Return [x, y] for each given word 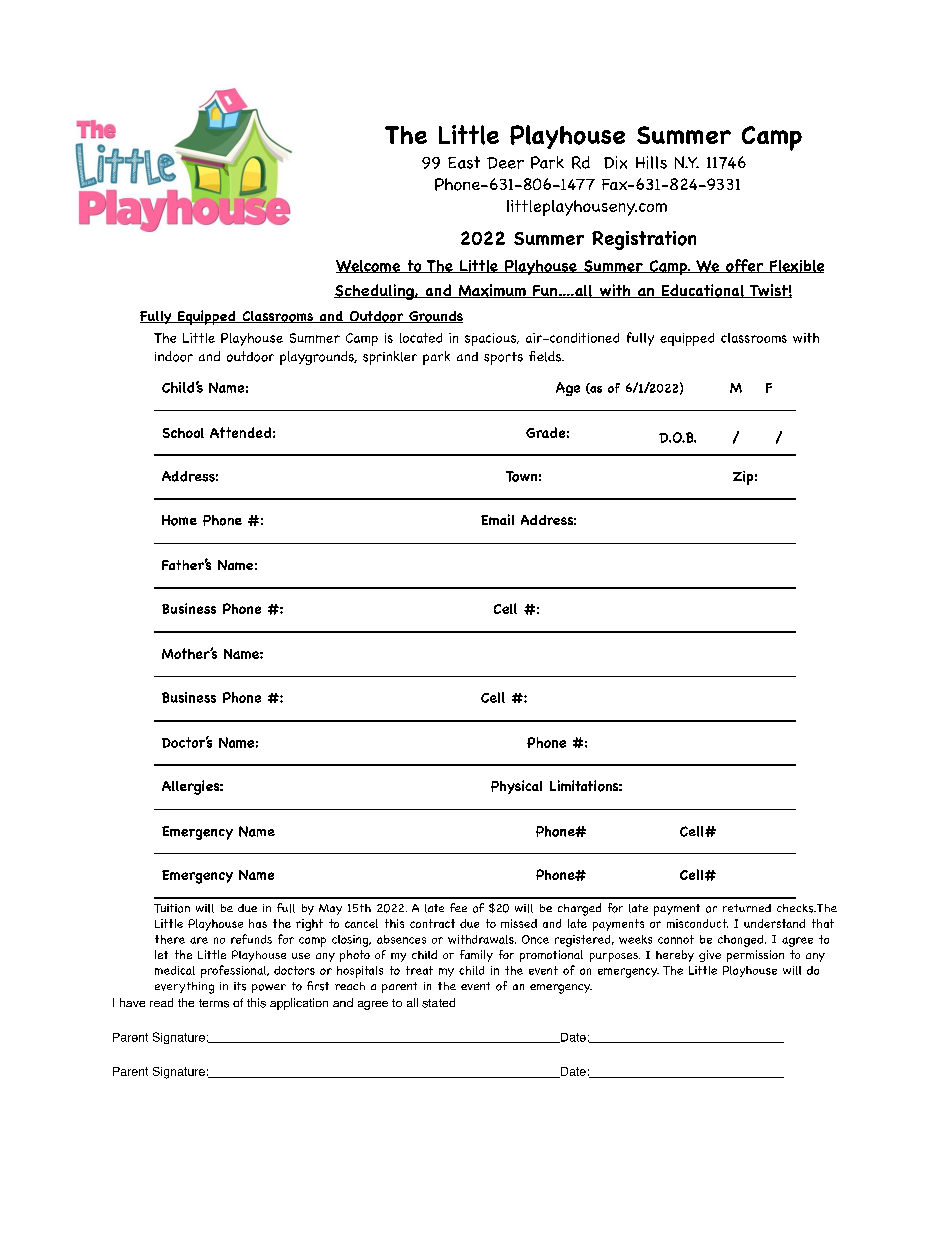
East [464, 162]
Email [497, 519]
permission [755, 956]
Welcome [369, 266]
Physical [516, 787]
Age [568, 389]
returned [747, 908]
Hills [651, 162]
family [476, 956]
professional [234, 971]
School [183, 433]
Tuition [172, 908]
